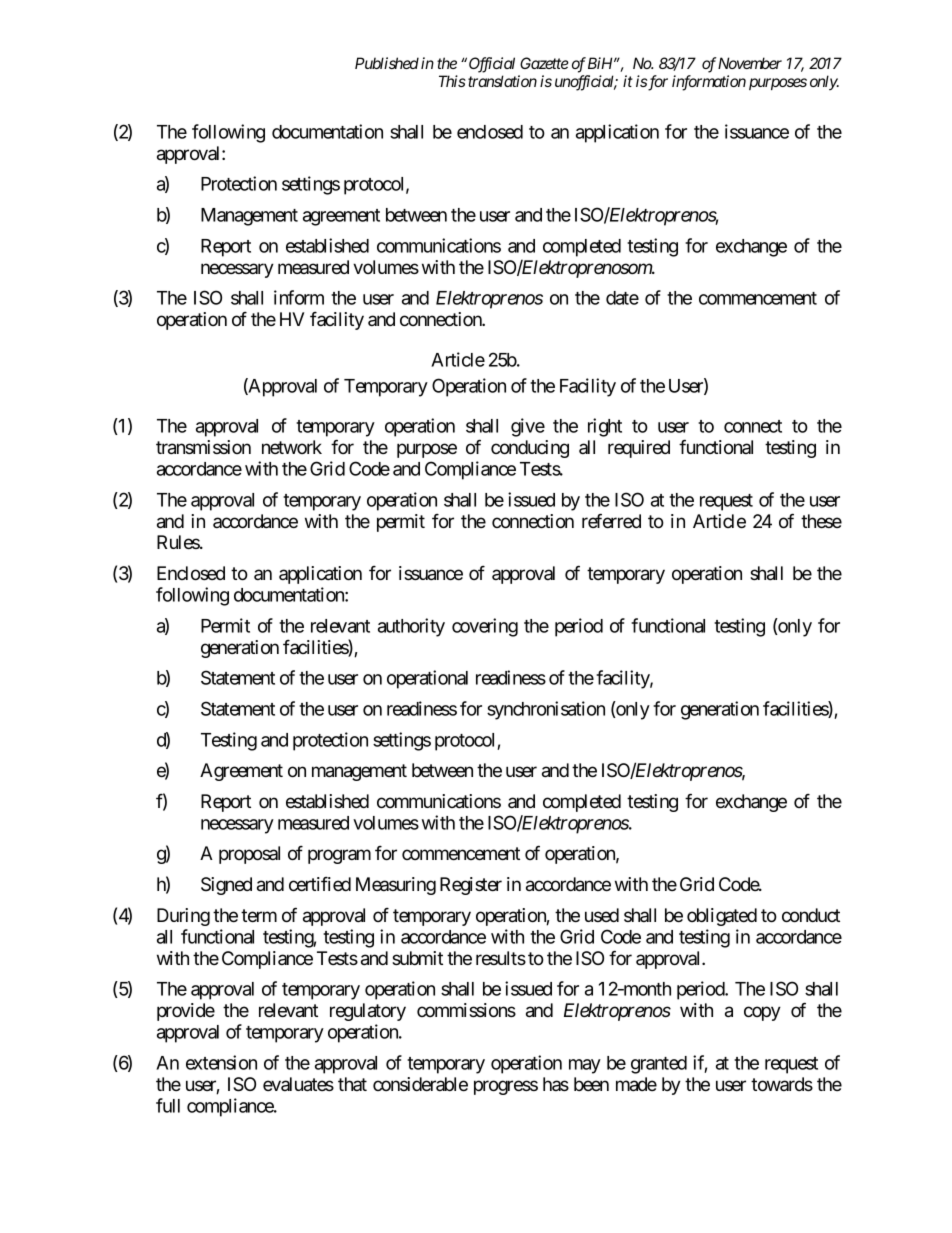  What do you see at coordinates (749, 63) in the page?
I see `November` at bounding box center [749, 63].
